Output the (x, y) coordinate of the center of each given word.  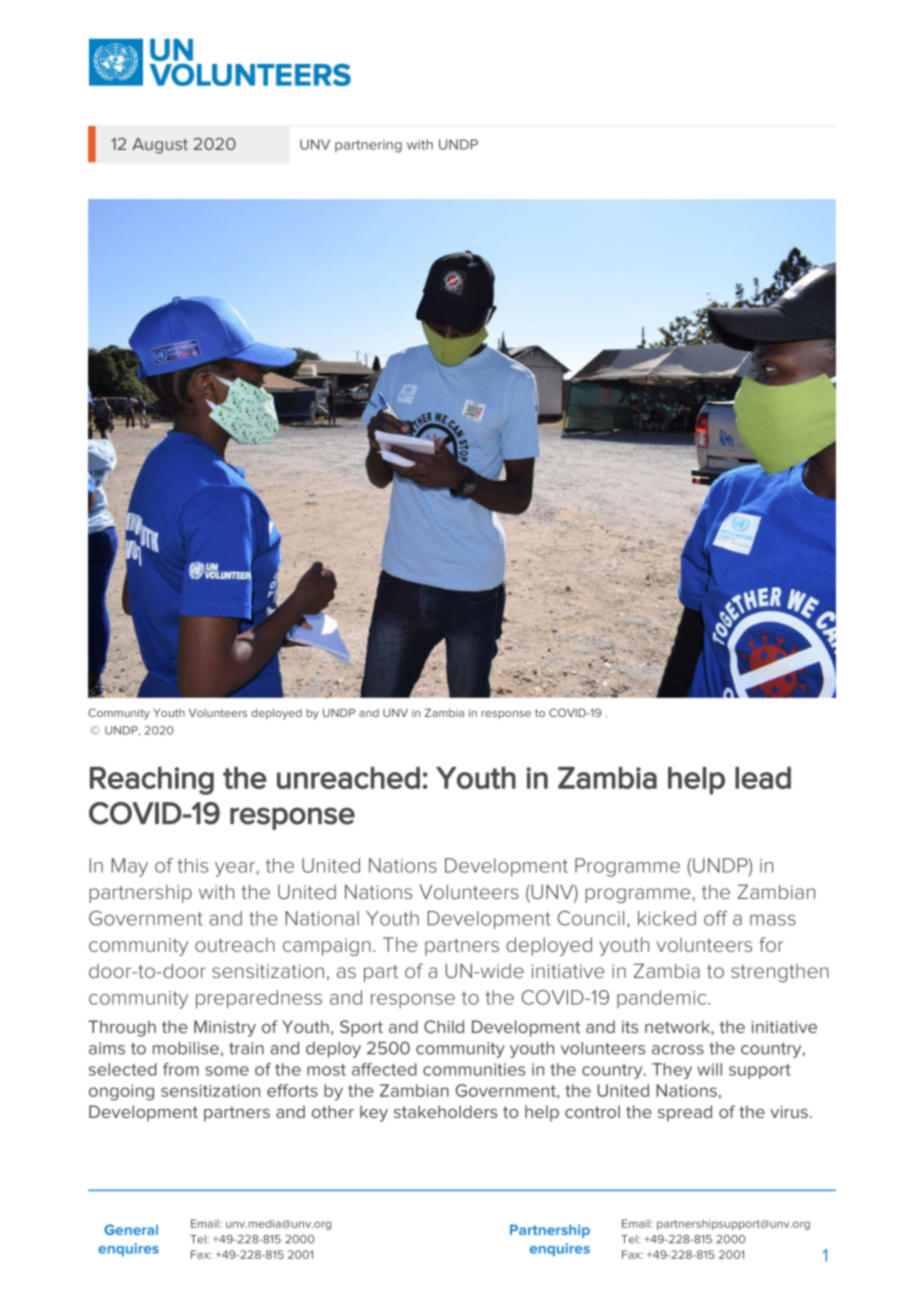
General (131, 1229)
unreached (348, 778)
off (716, 918)
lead (763, 778)
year (235, 869)
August (160, 146)
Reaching (152, 781)
